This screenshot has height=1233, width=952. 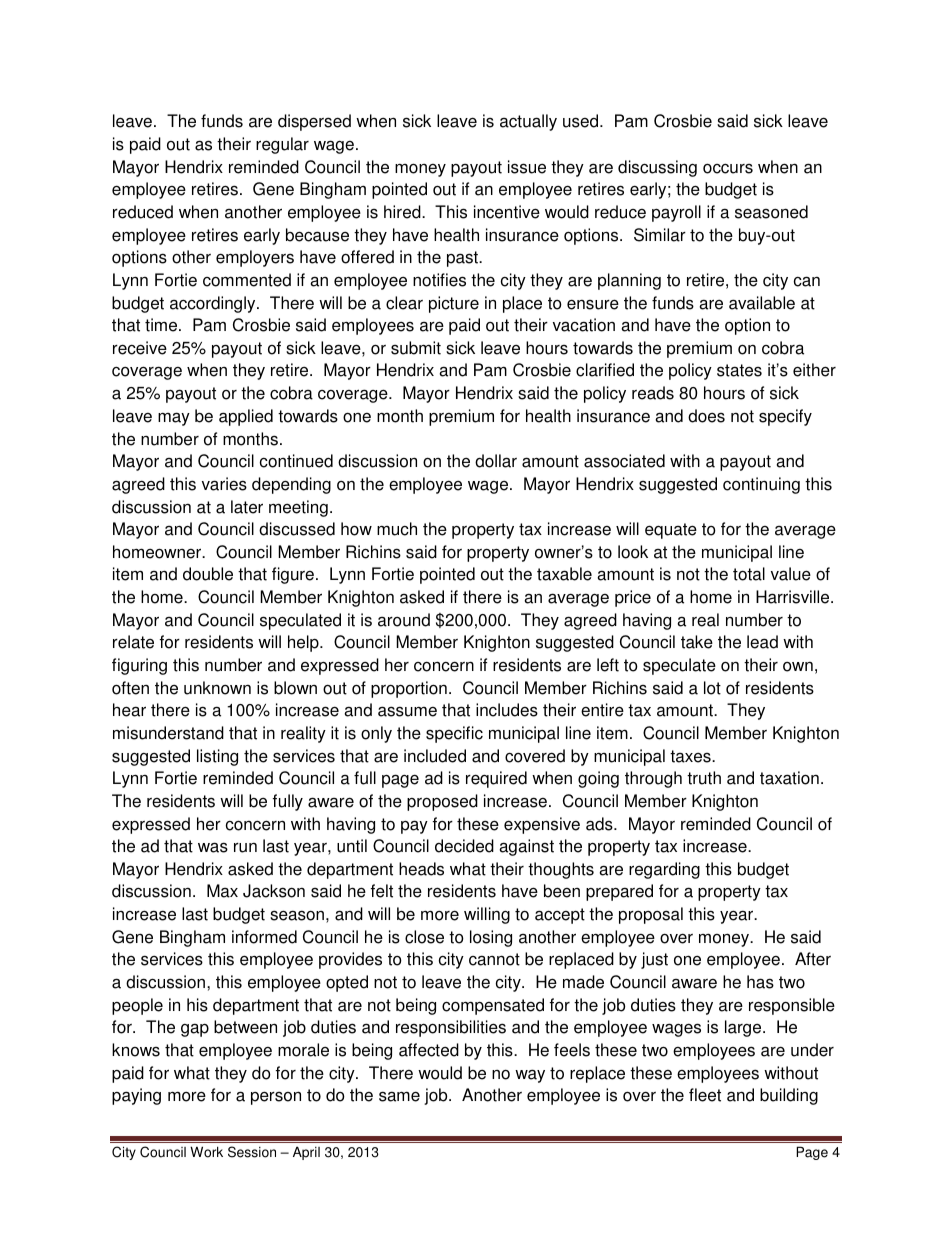 I want to click on issue, so click(x=527, y=167).
